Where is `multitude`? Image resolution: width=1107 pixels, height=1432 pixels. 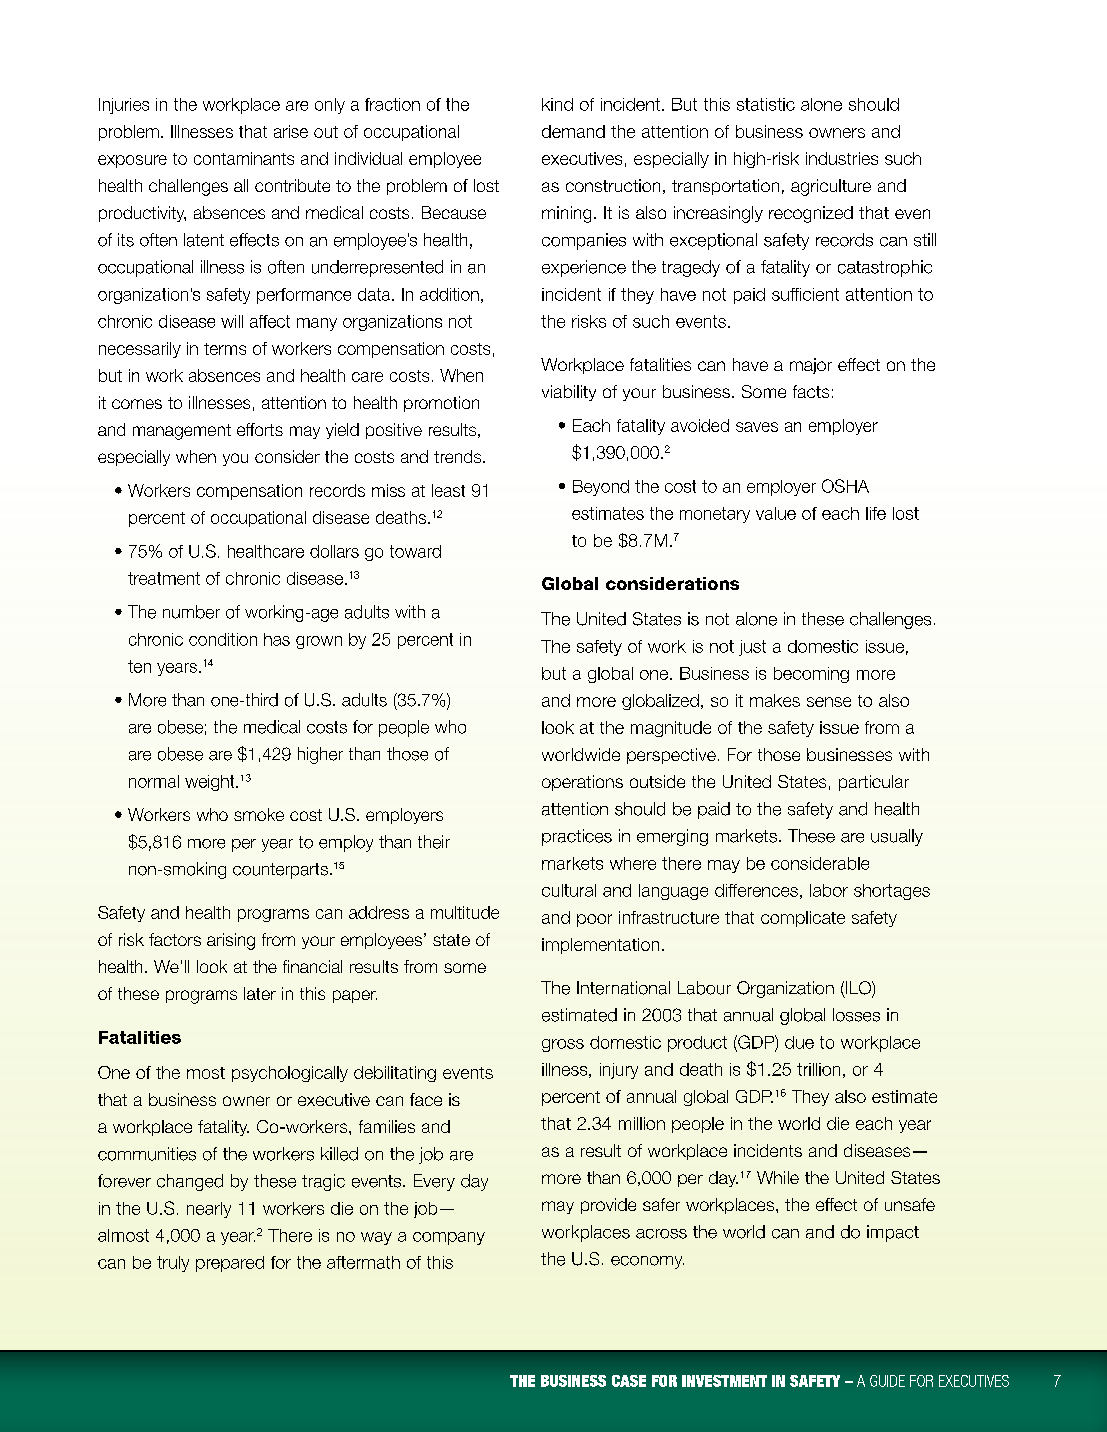
multitude is located at coordinates (465, 912).
